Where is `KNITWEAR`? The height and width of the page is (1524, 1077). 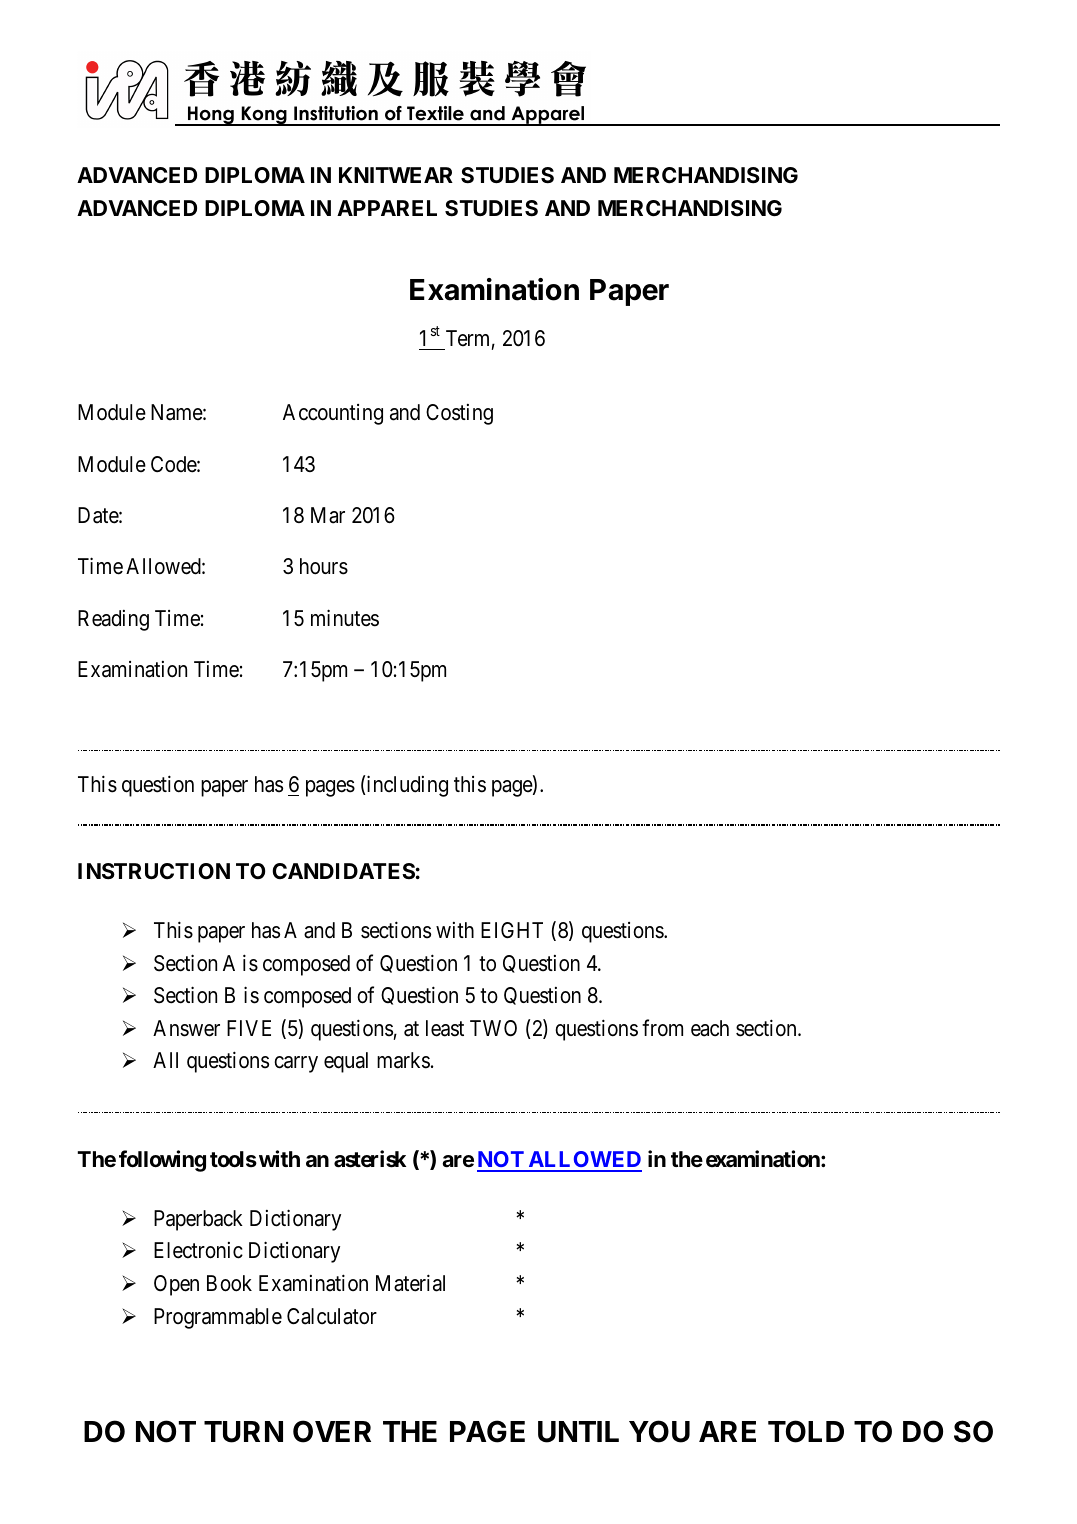 KNITWEAR is located at coordinates (396, 175).
